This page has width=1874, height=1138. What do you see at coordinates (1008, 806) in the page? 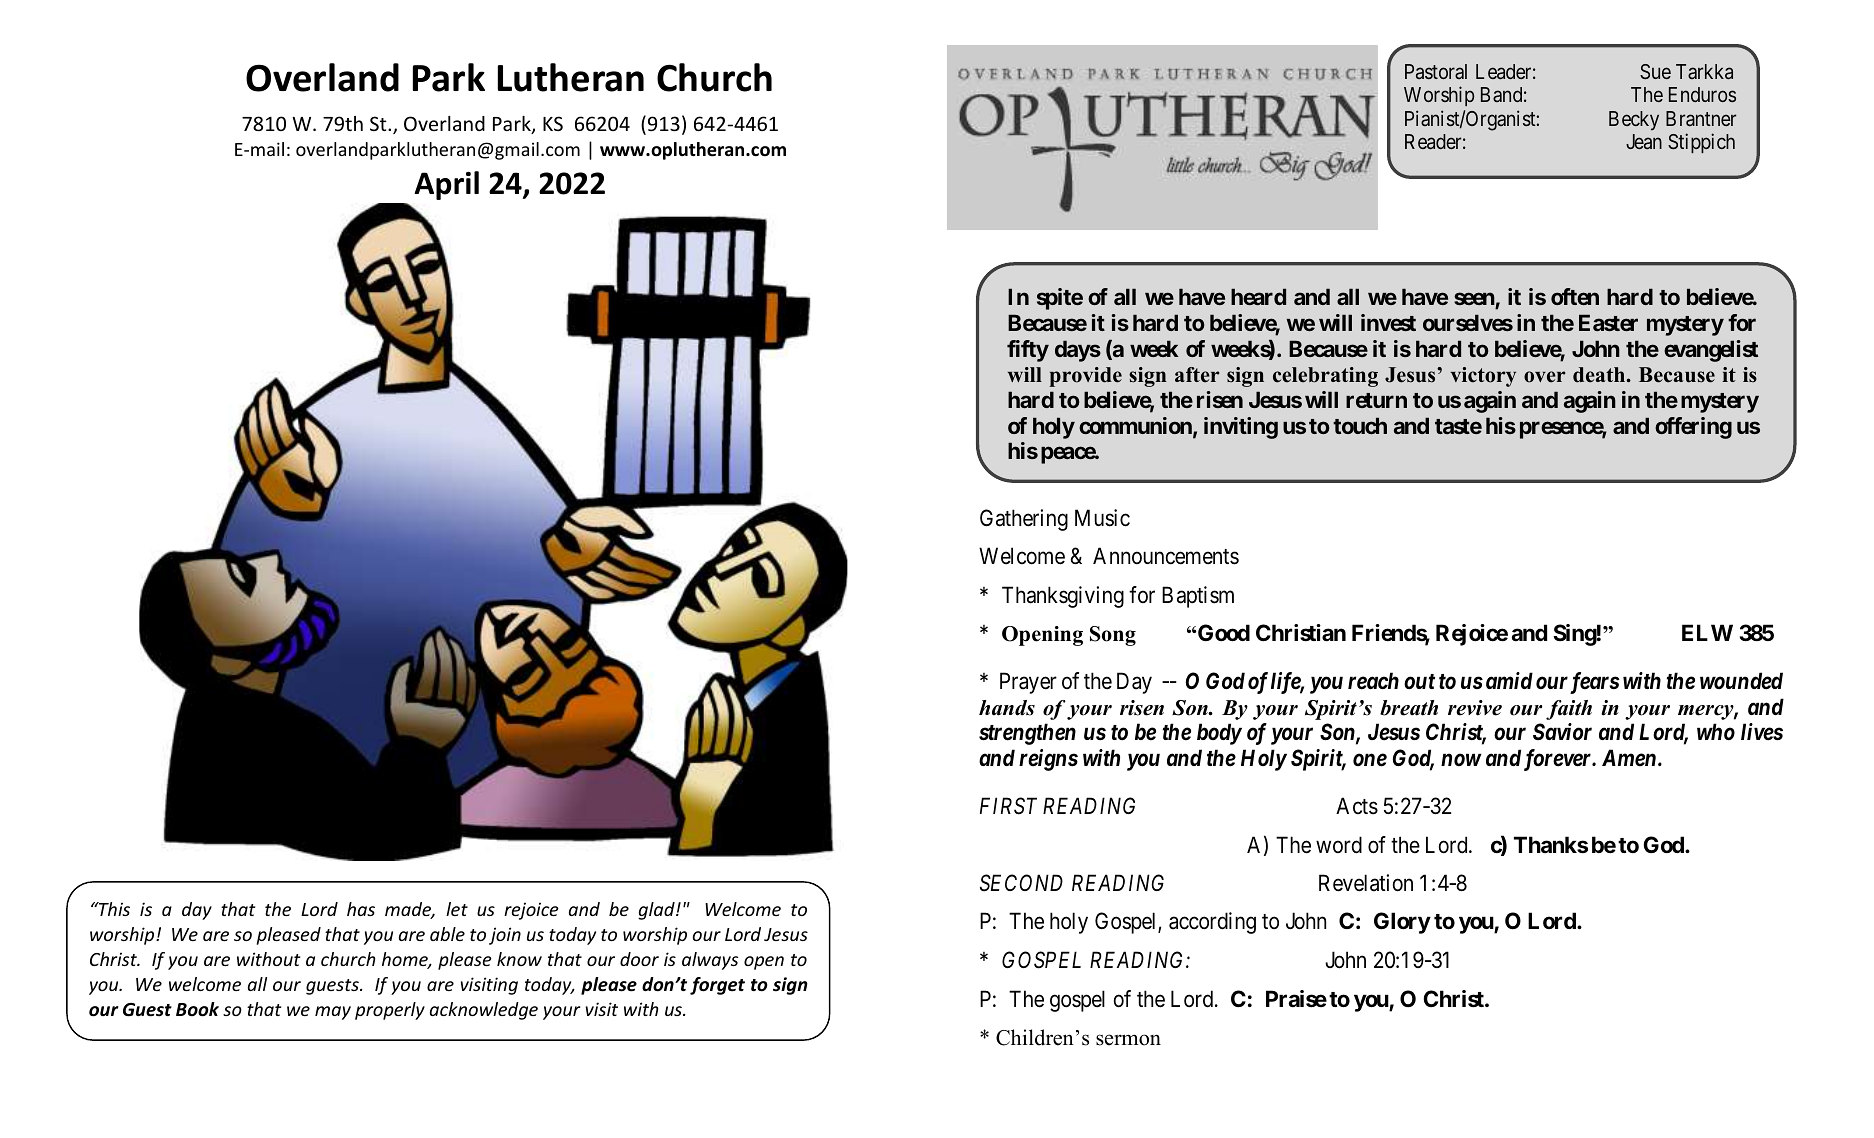
I see `FIRST` at bounding box center [1008, 806].
